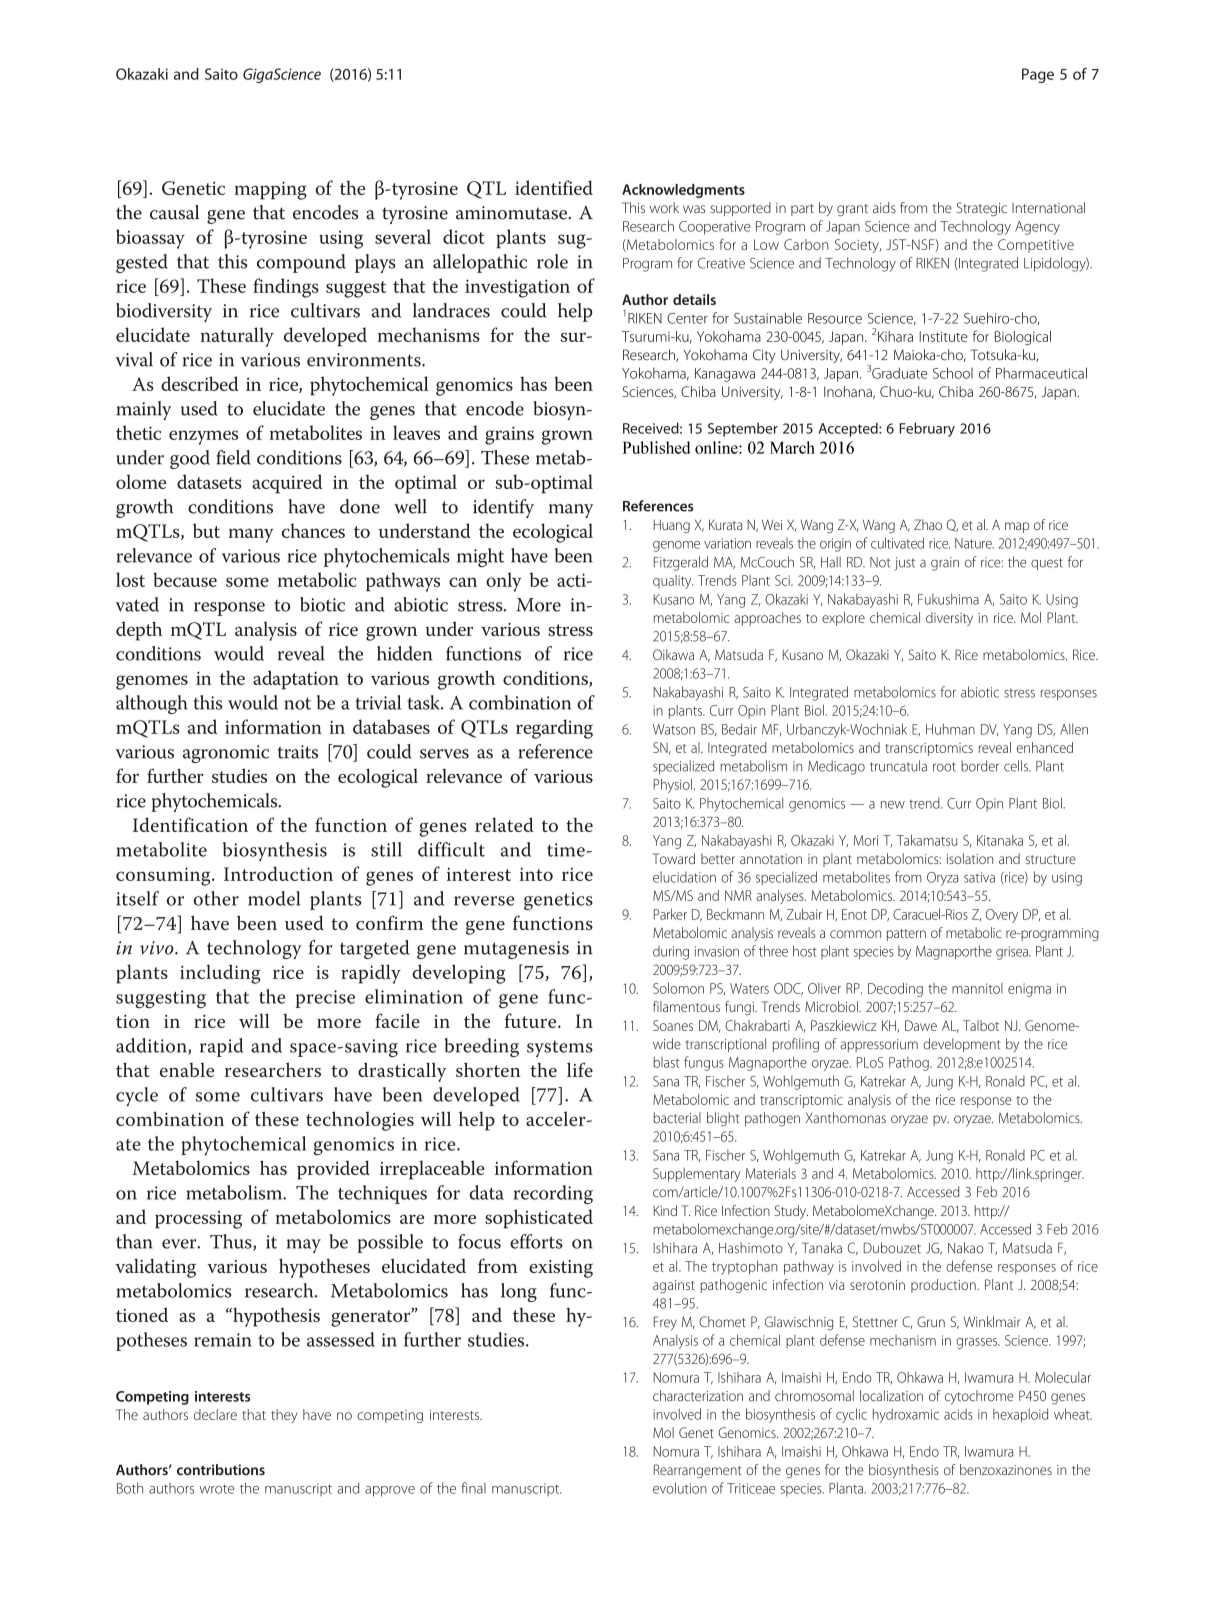  What do you see at coordinates (187, 1070) in the screenshot?
I see `enable` at bounding box center [187, 1070].
